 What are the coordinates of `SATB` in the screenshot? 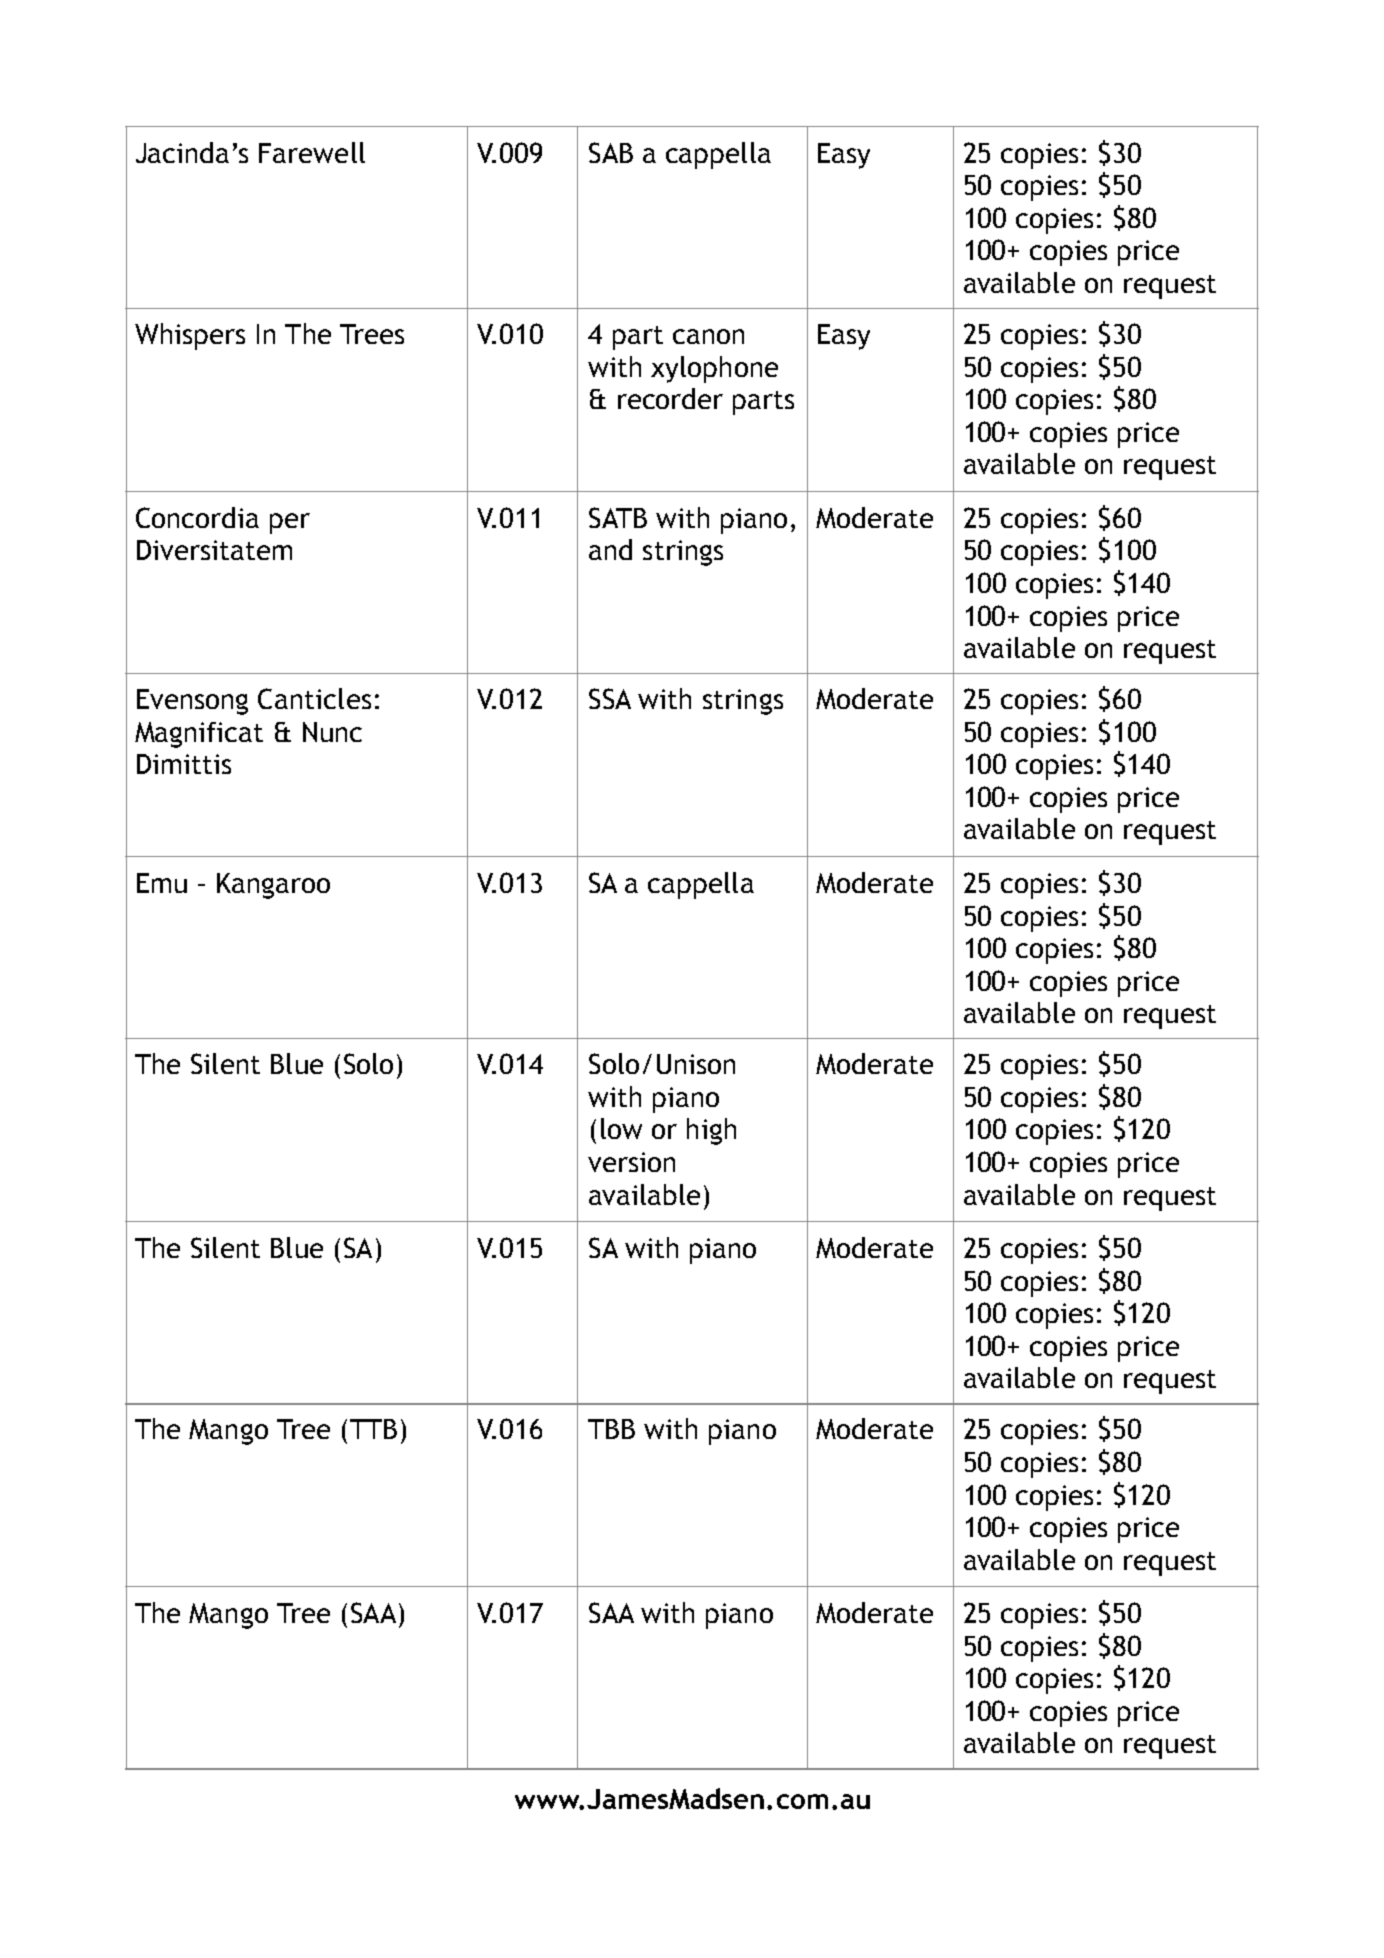 It's located at (618, 517).
